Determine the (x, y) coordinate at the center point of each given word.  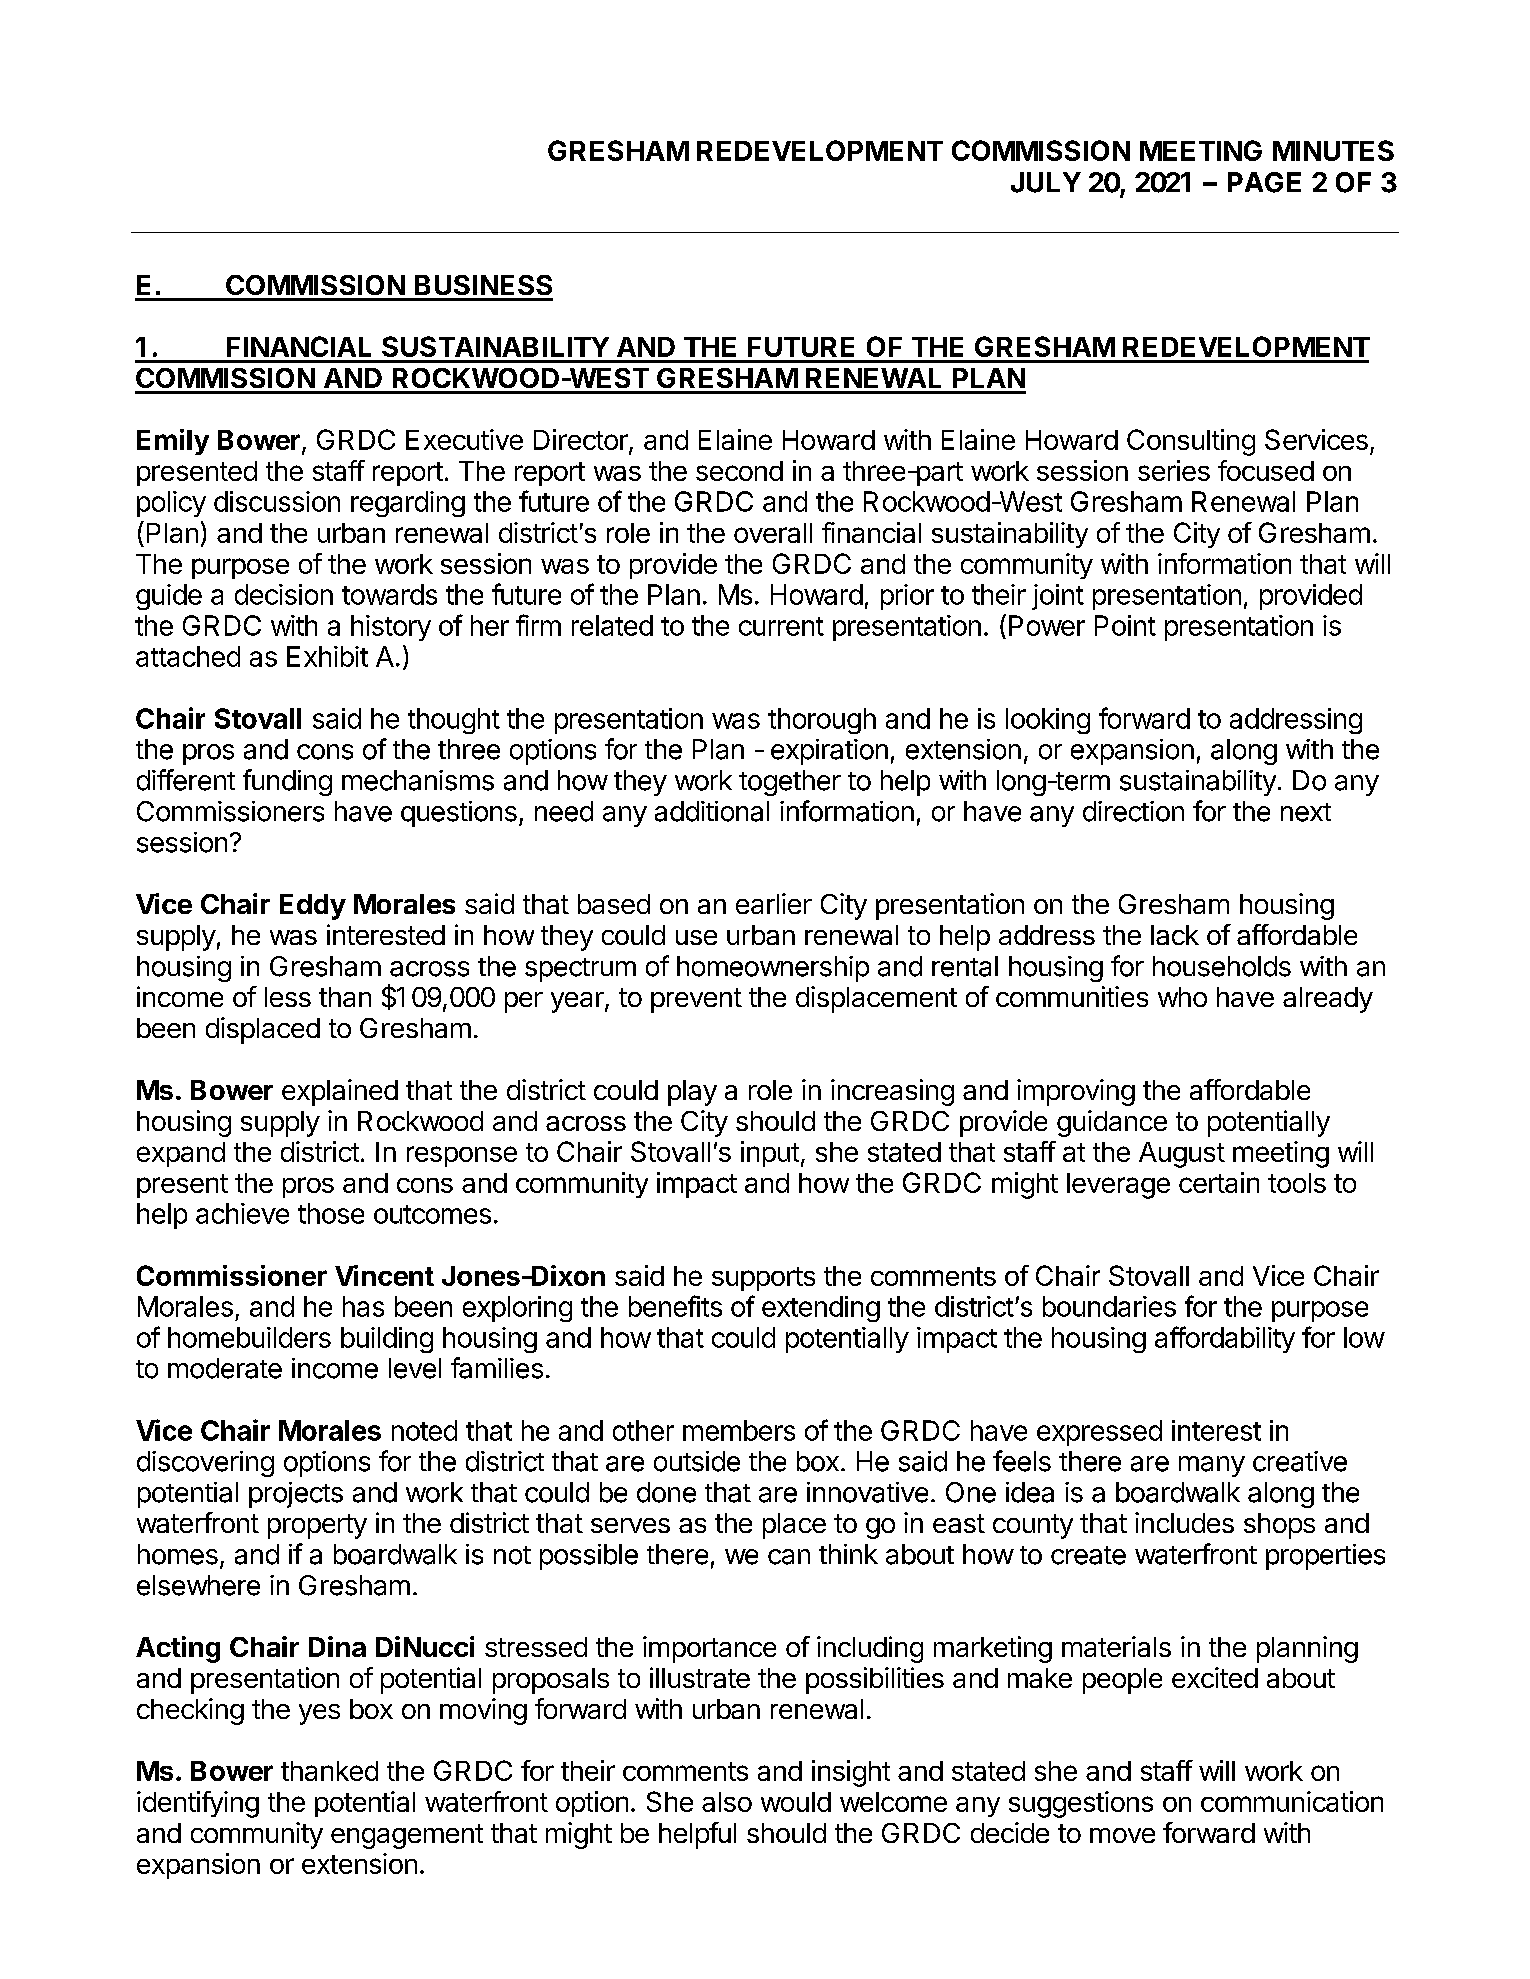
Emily (173, 442)
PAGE (1264, 182)
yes (319, 1714)
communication (1292, 1801)
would (796, 1802)
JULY (1046, 182)
